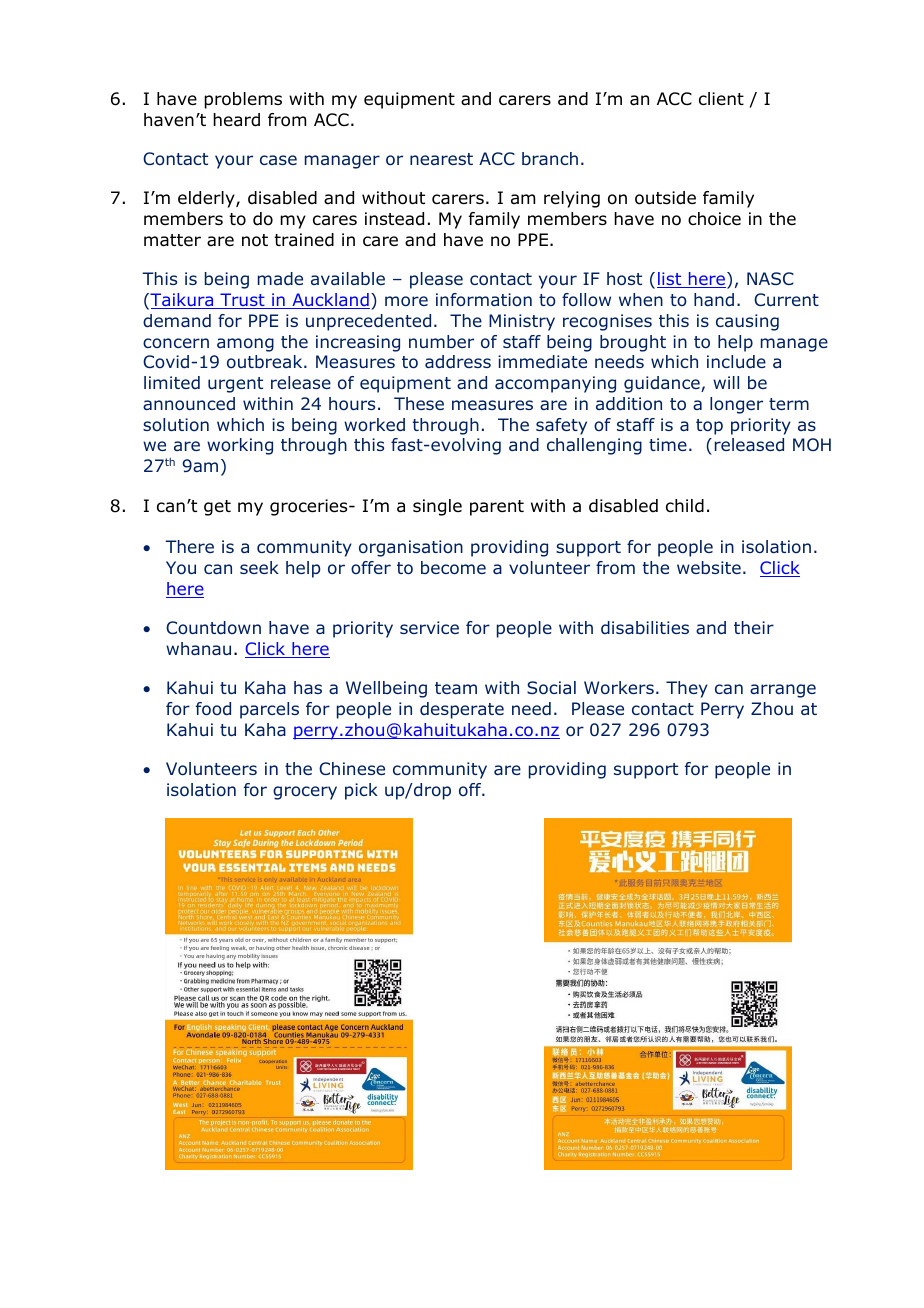  I want to click on heard, so click(236, 120).
